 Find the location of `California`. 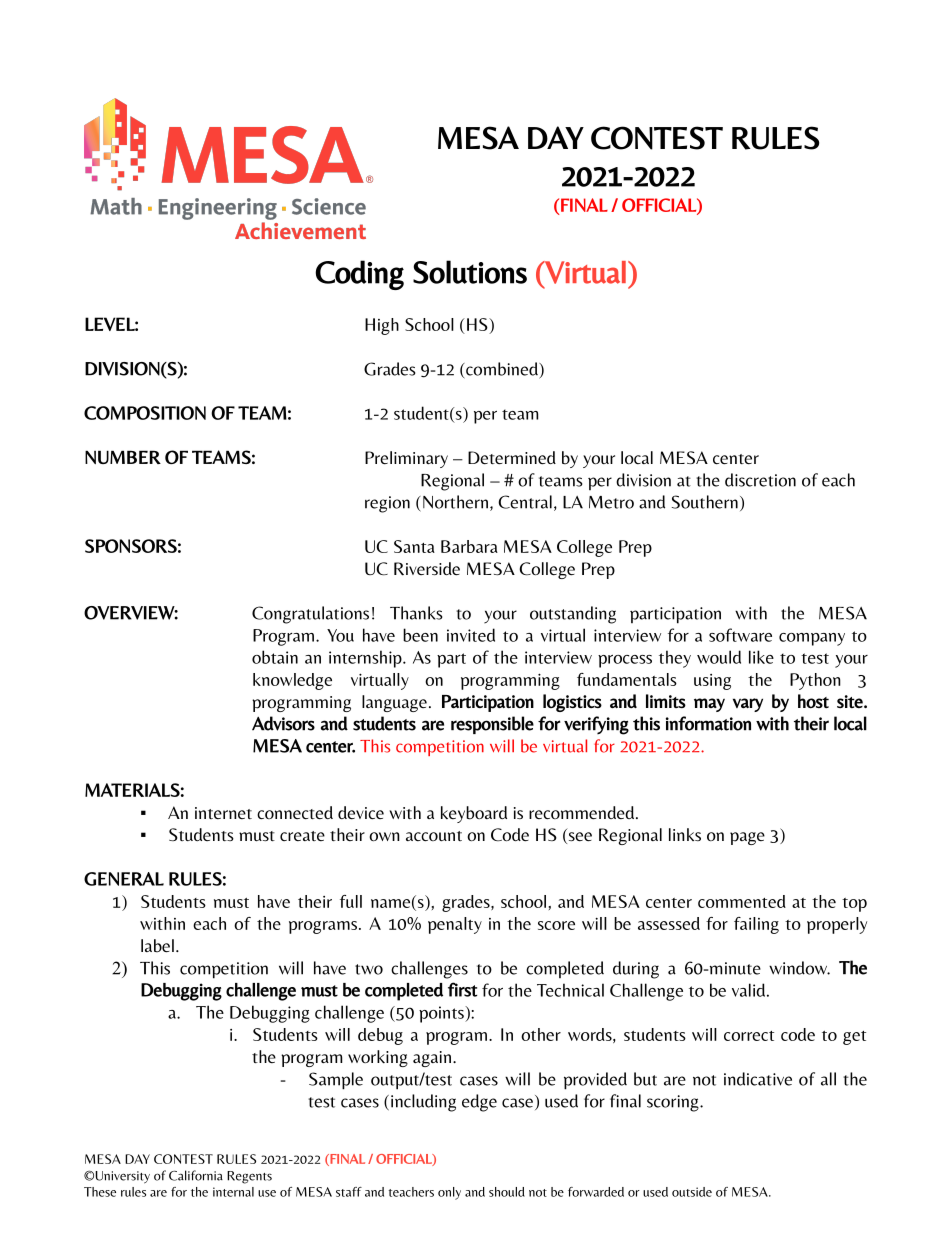

California is located at coordinates (196, 1175).
